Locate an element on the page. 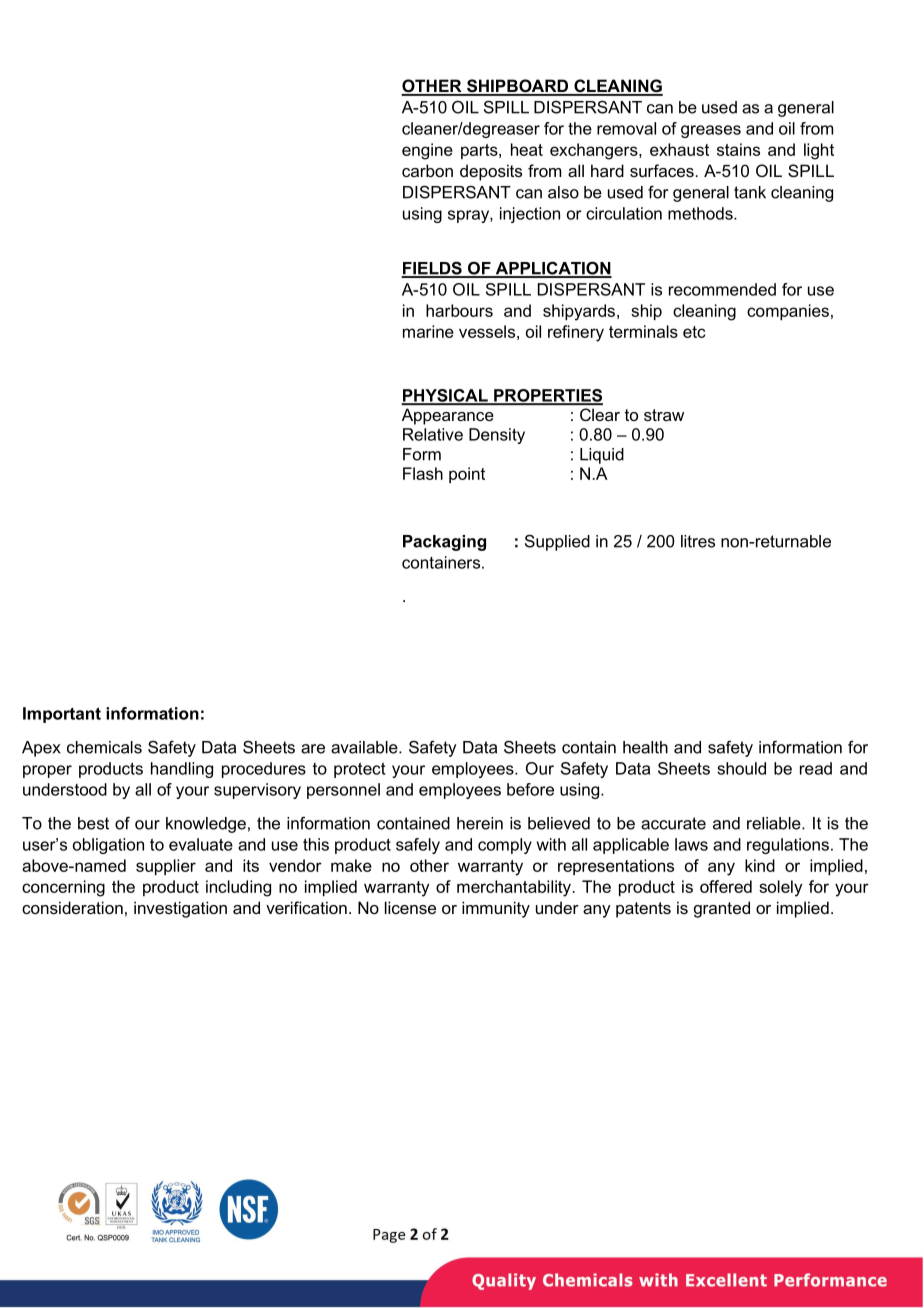 Image resolution: width=924 pixels, height=1308 pixels. granted is located at coordinates (722, 909).
